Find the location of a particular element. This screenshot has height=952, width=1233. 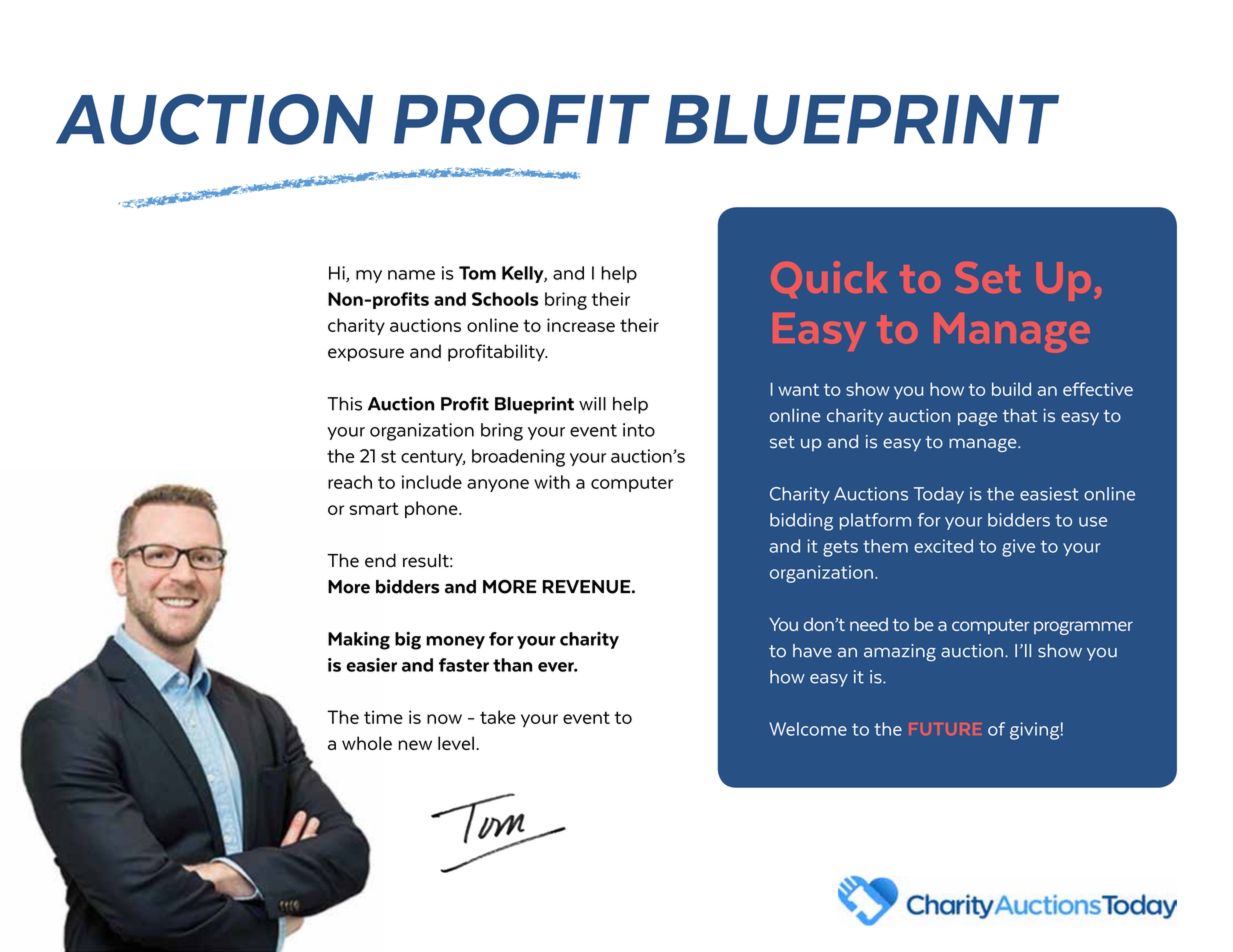

give is located at coordinates (1018, 548).
